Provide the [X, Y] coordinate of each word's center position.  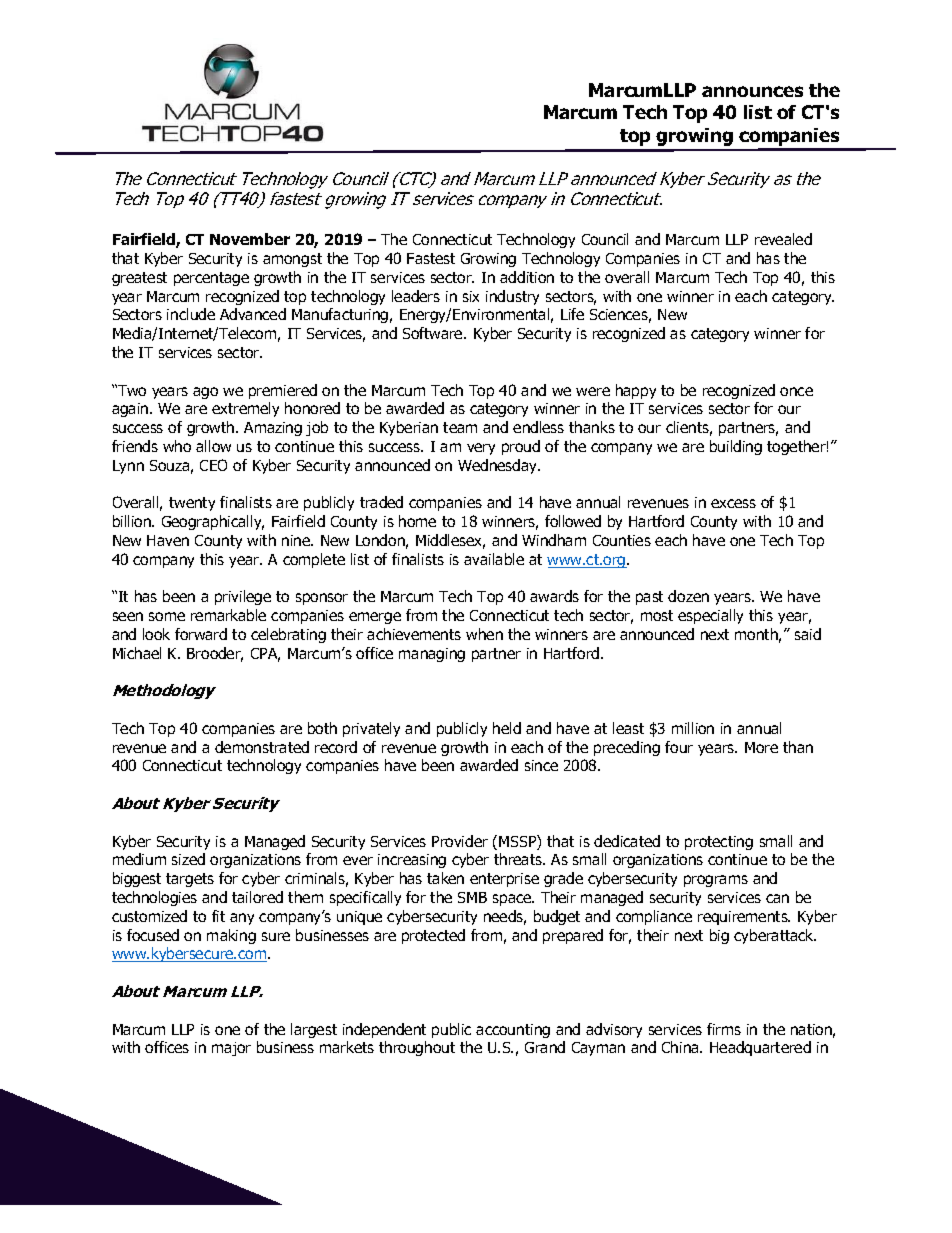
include [191, 314]
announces [752, 91]
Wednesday [499, 466]
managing [432, 655]
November [250, 239]
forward [201, 634]
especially [710, 616]
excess [733, 503]
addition [527, 277]
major [231, 1049]
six [471, 296]
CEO [213, 465]
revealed [783, 239]
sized [188, 859]
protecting [719, 843]
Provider [460, 841]
